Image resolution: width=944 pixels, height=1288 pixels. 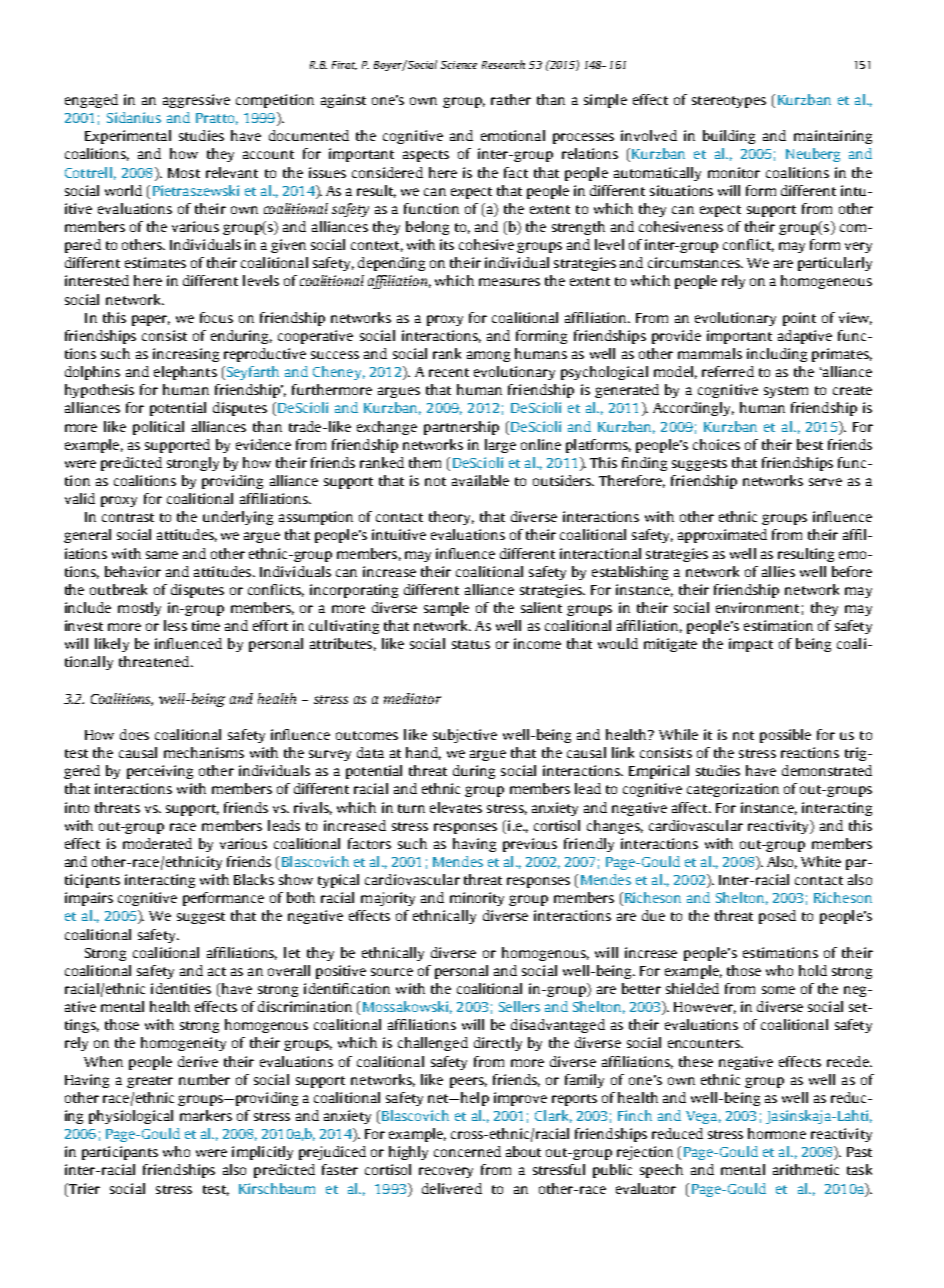 I want to click on paper, so click(x=151, y=320).
